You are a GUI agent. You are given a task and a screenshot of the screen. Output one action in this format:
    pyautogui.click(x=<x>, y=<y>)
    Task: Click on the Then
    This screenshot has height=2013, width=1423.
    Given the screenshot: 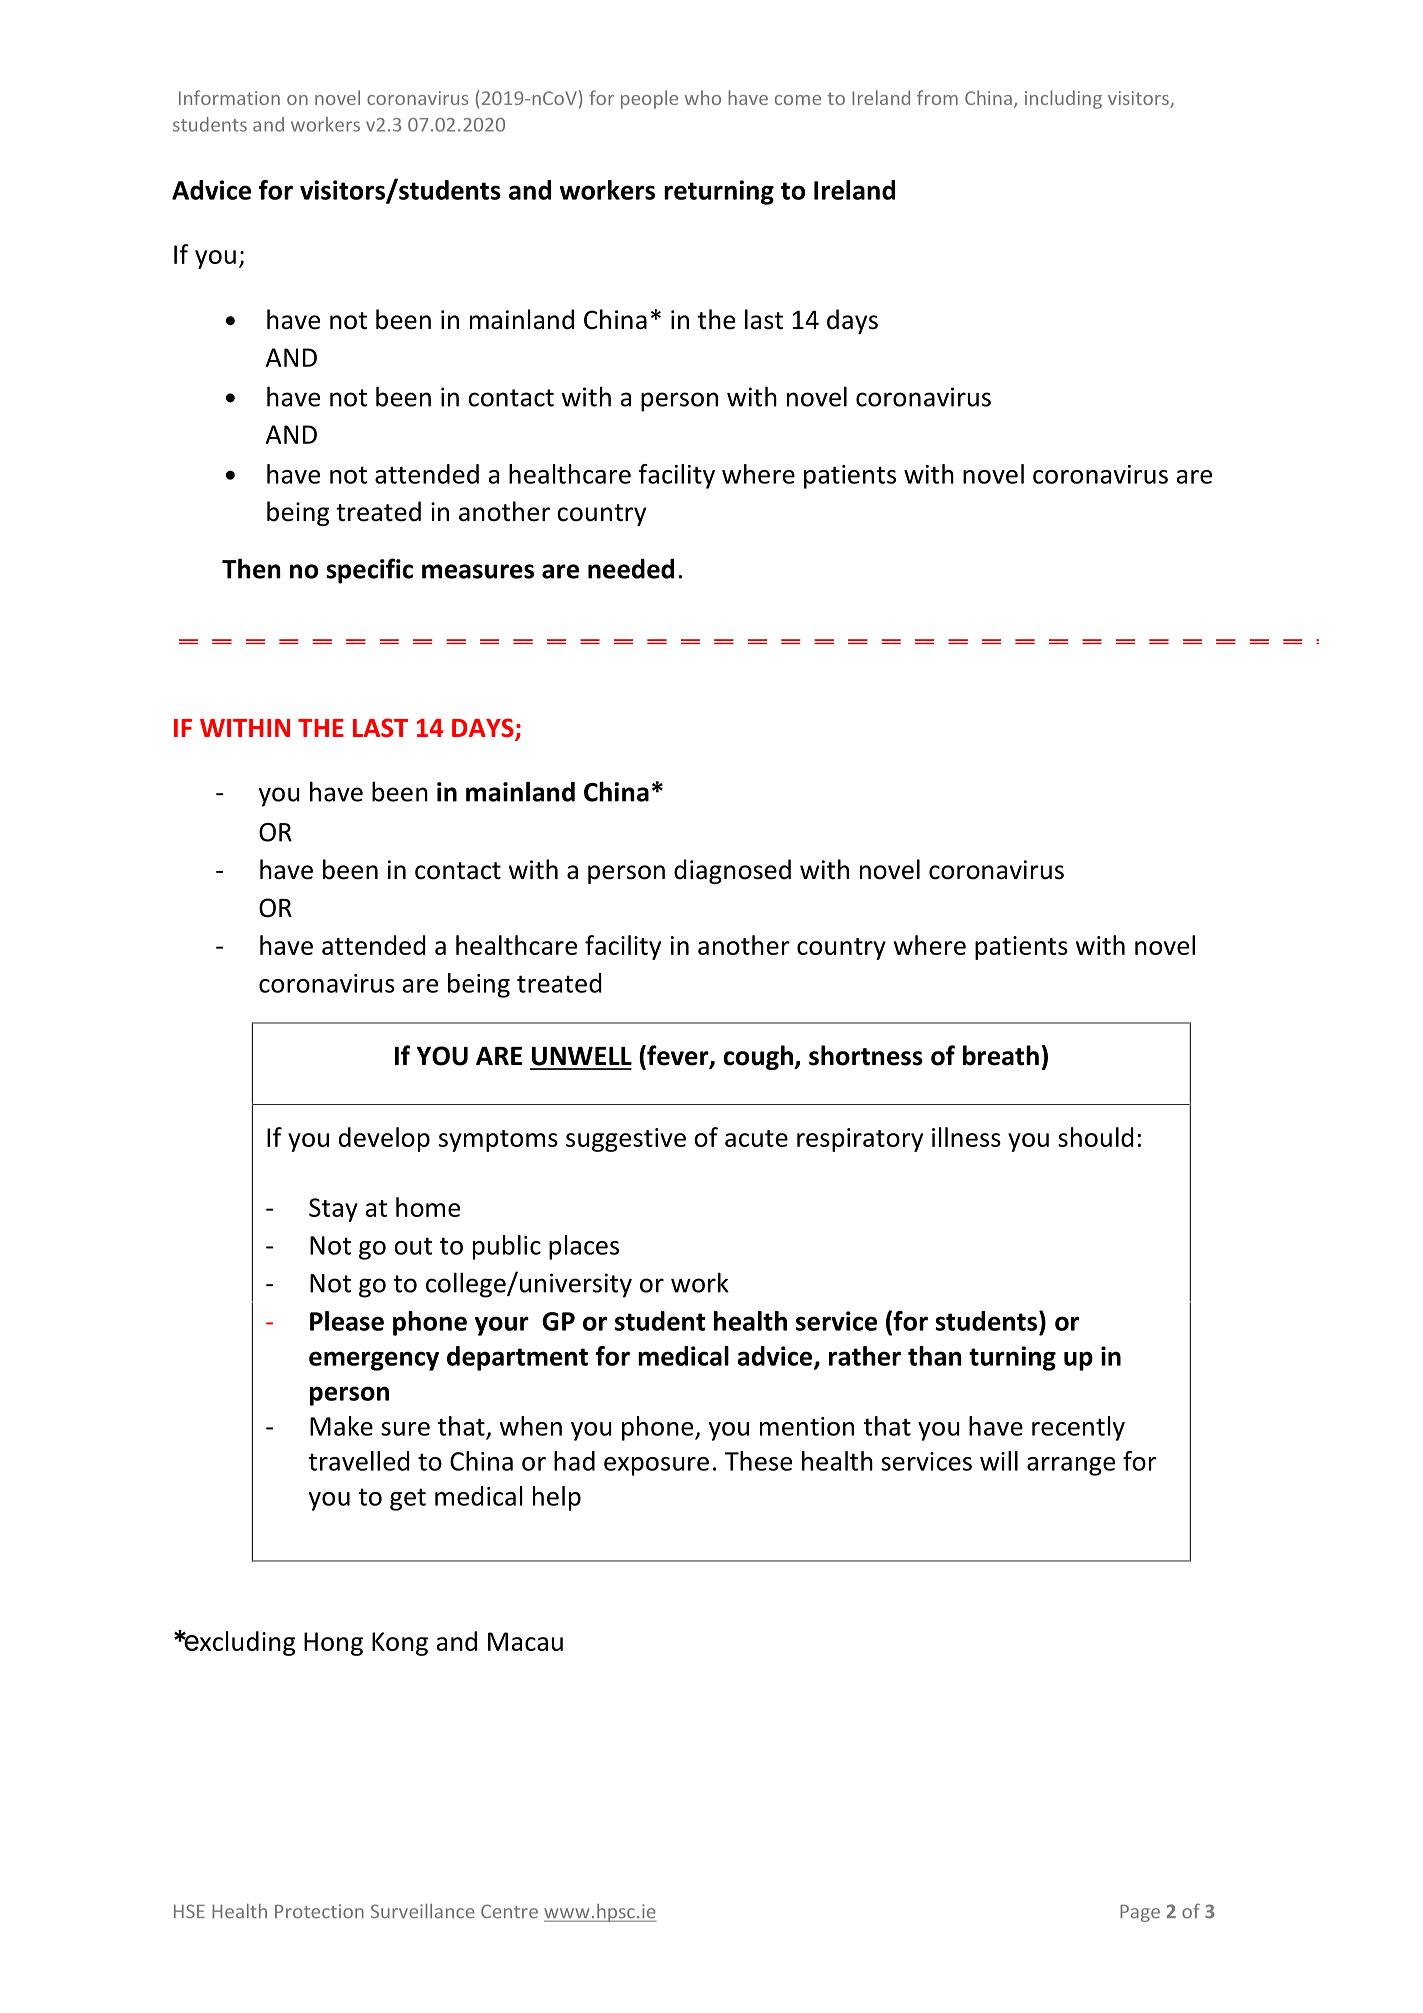 What is the action you would take?
    pyautogui.click(x=251, y=568)
